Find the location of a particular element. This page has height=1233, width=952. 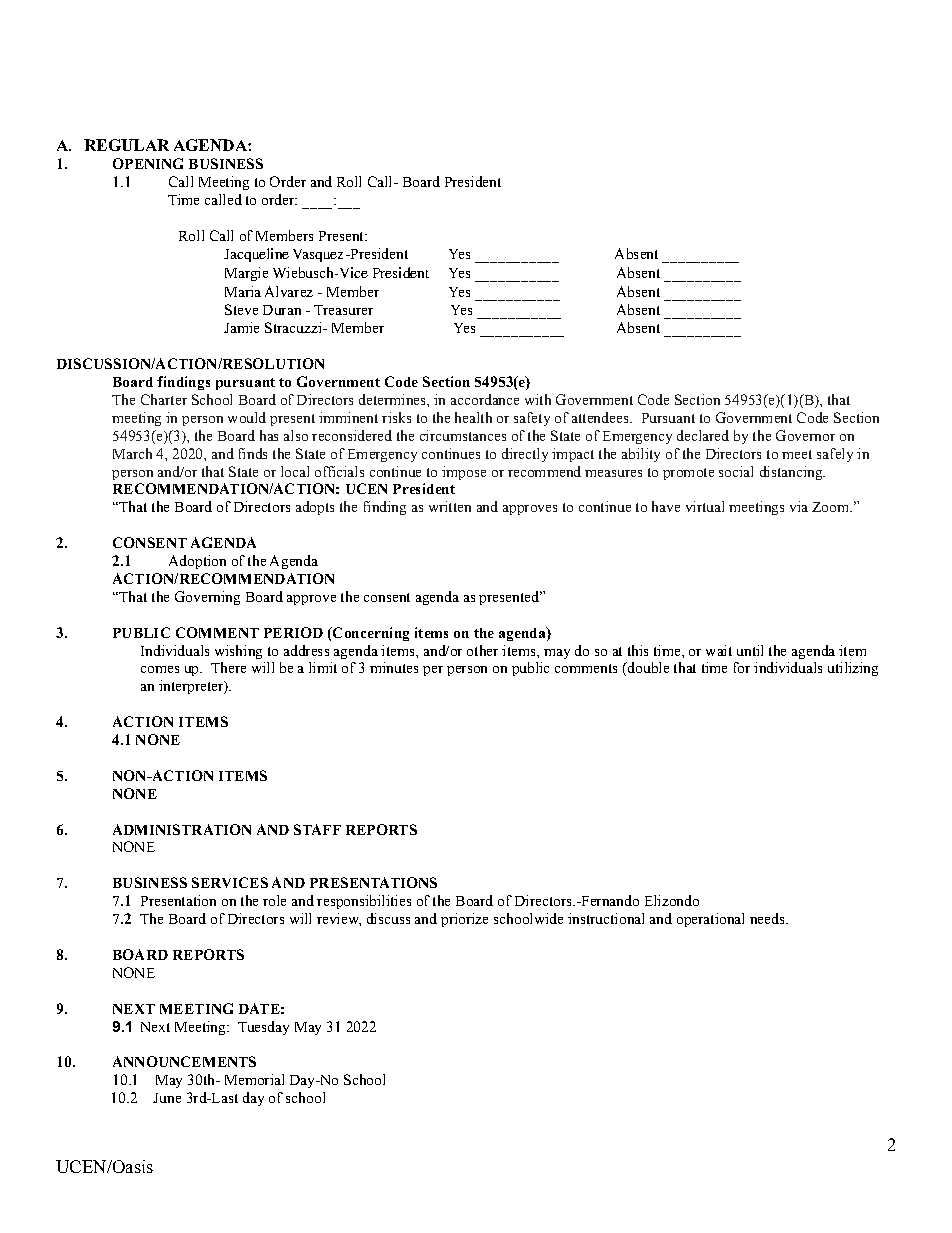

Treasurer is located at coordinates (343, 310).
